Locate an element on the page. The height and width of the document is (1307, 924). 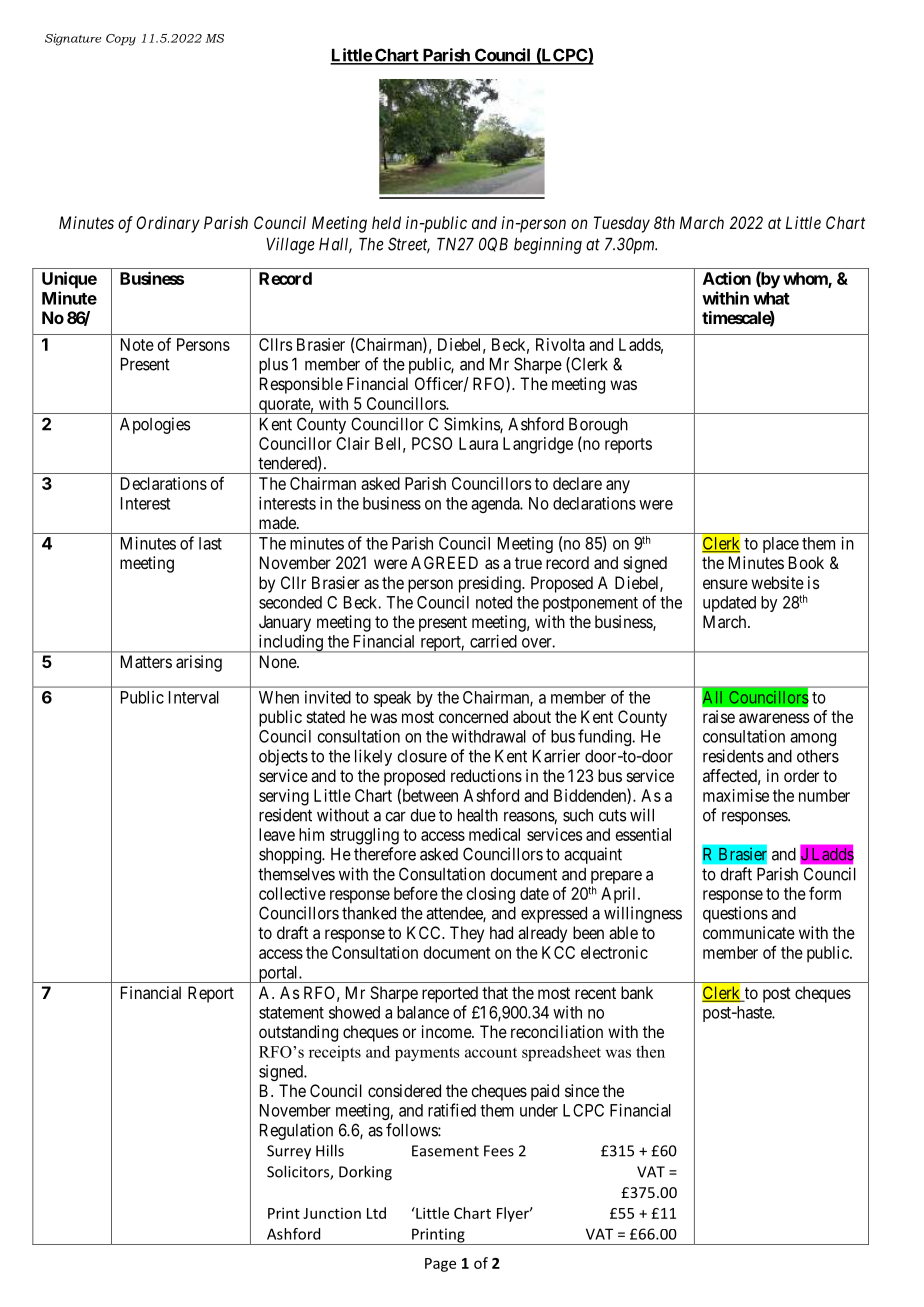
carried is located at coordinates (493, 641).
